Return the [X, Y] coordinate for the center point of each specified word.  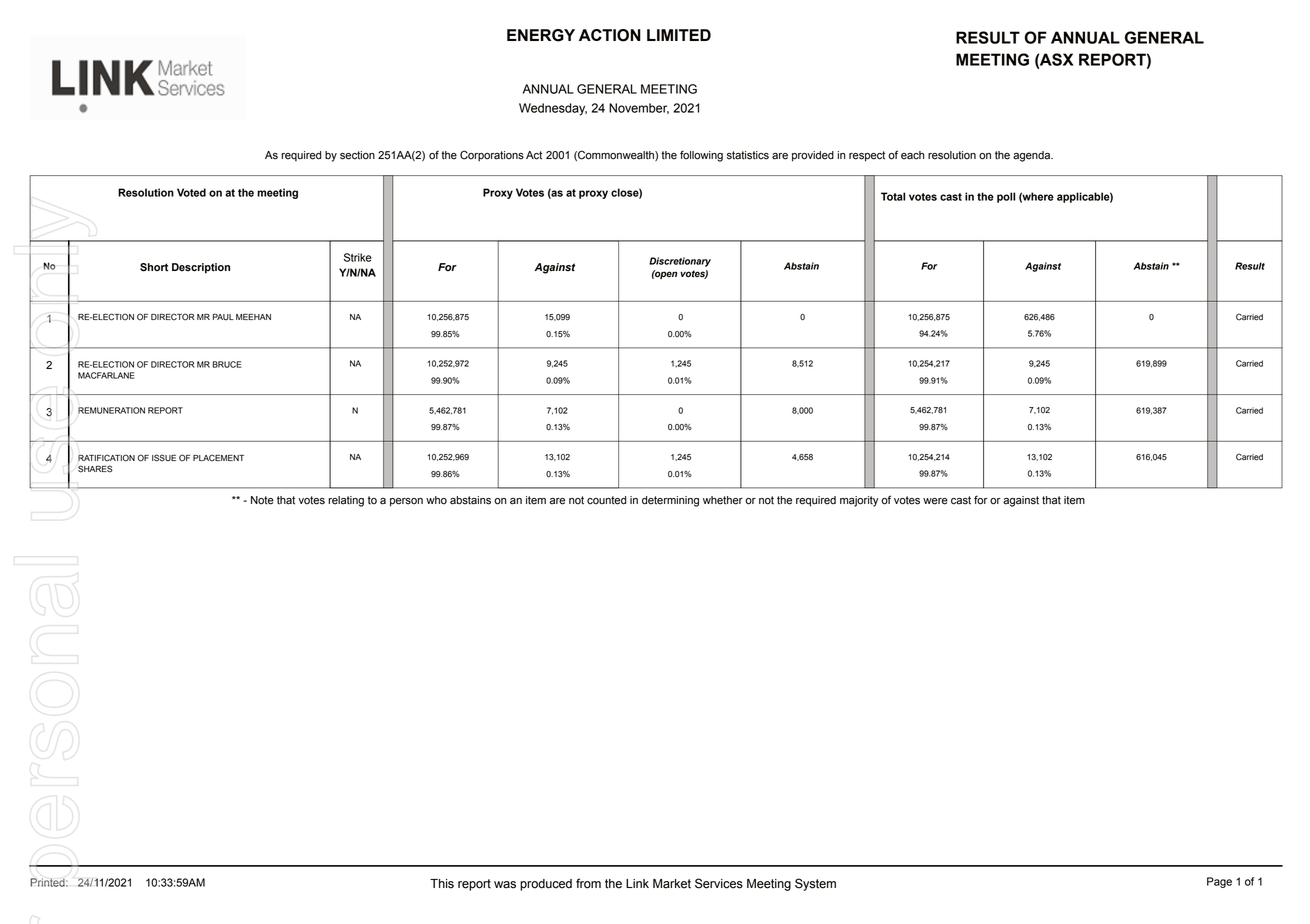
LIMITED [679, 35]
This [442, 884]
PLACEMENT [218, 458]
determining [670, 501]
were [935, 501]
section [357, 155]
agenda [1033, 156]
